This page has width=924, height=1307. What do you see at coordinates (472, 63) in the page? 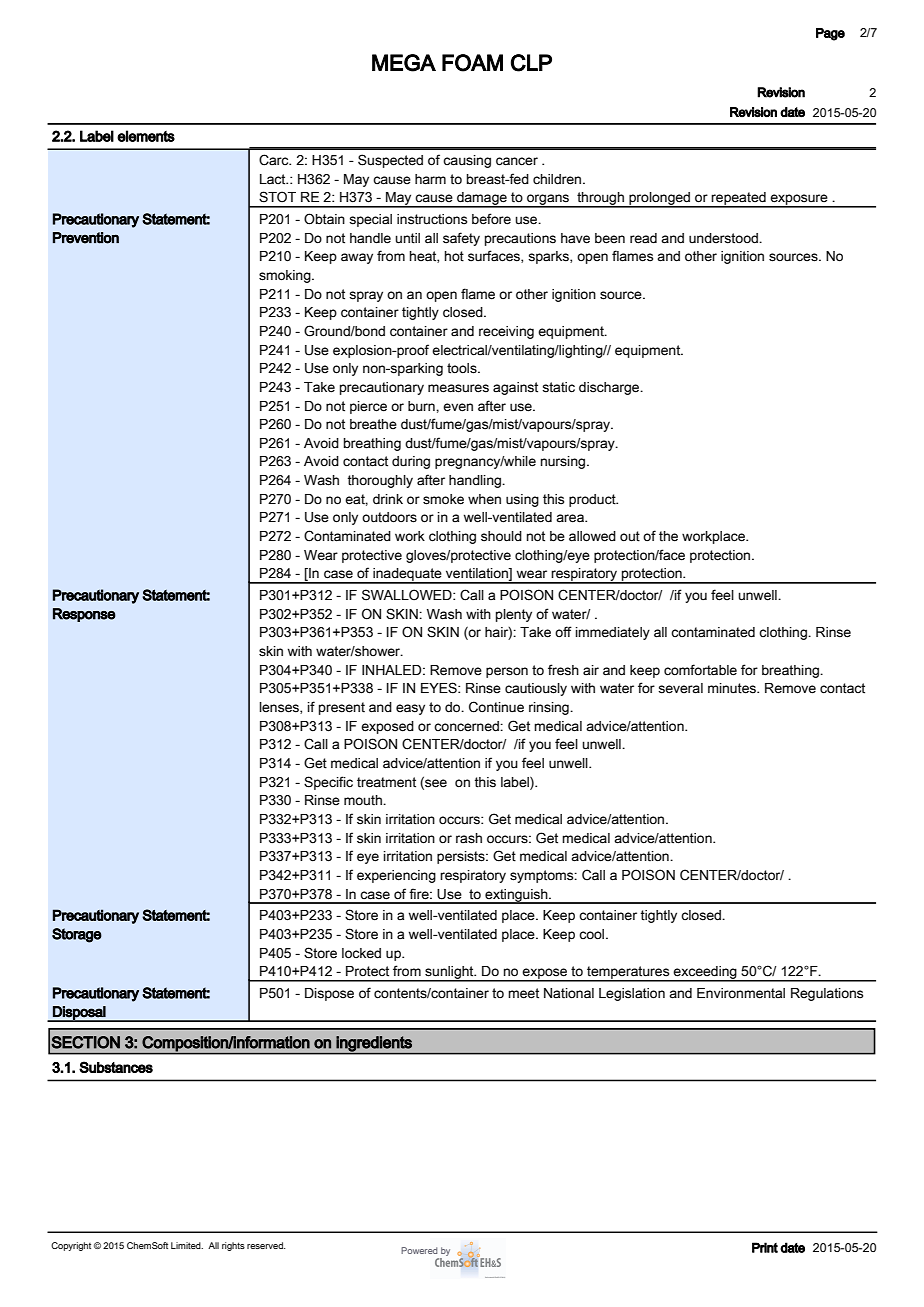
I see `FOAM` at bounding box center [472, 63].
